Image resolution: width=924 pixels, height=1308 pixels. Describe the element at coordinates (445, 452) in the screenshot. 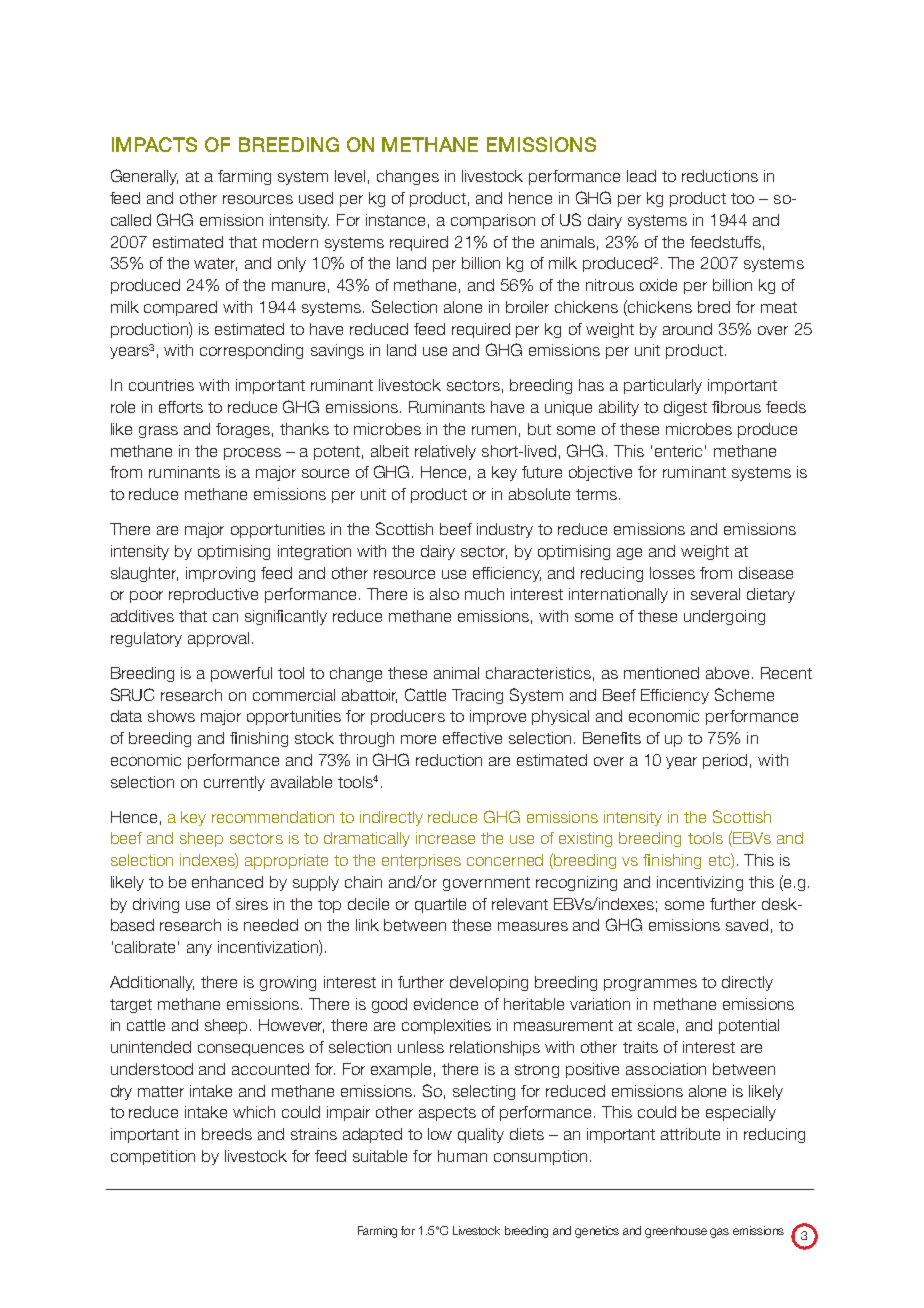

I see `relatively` at that location.
